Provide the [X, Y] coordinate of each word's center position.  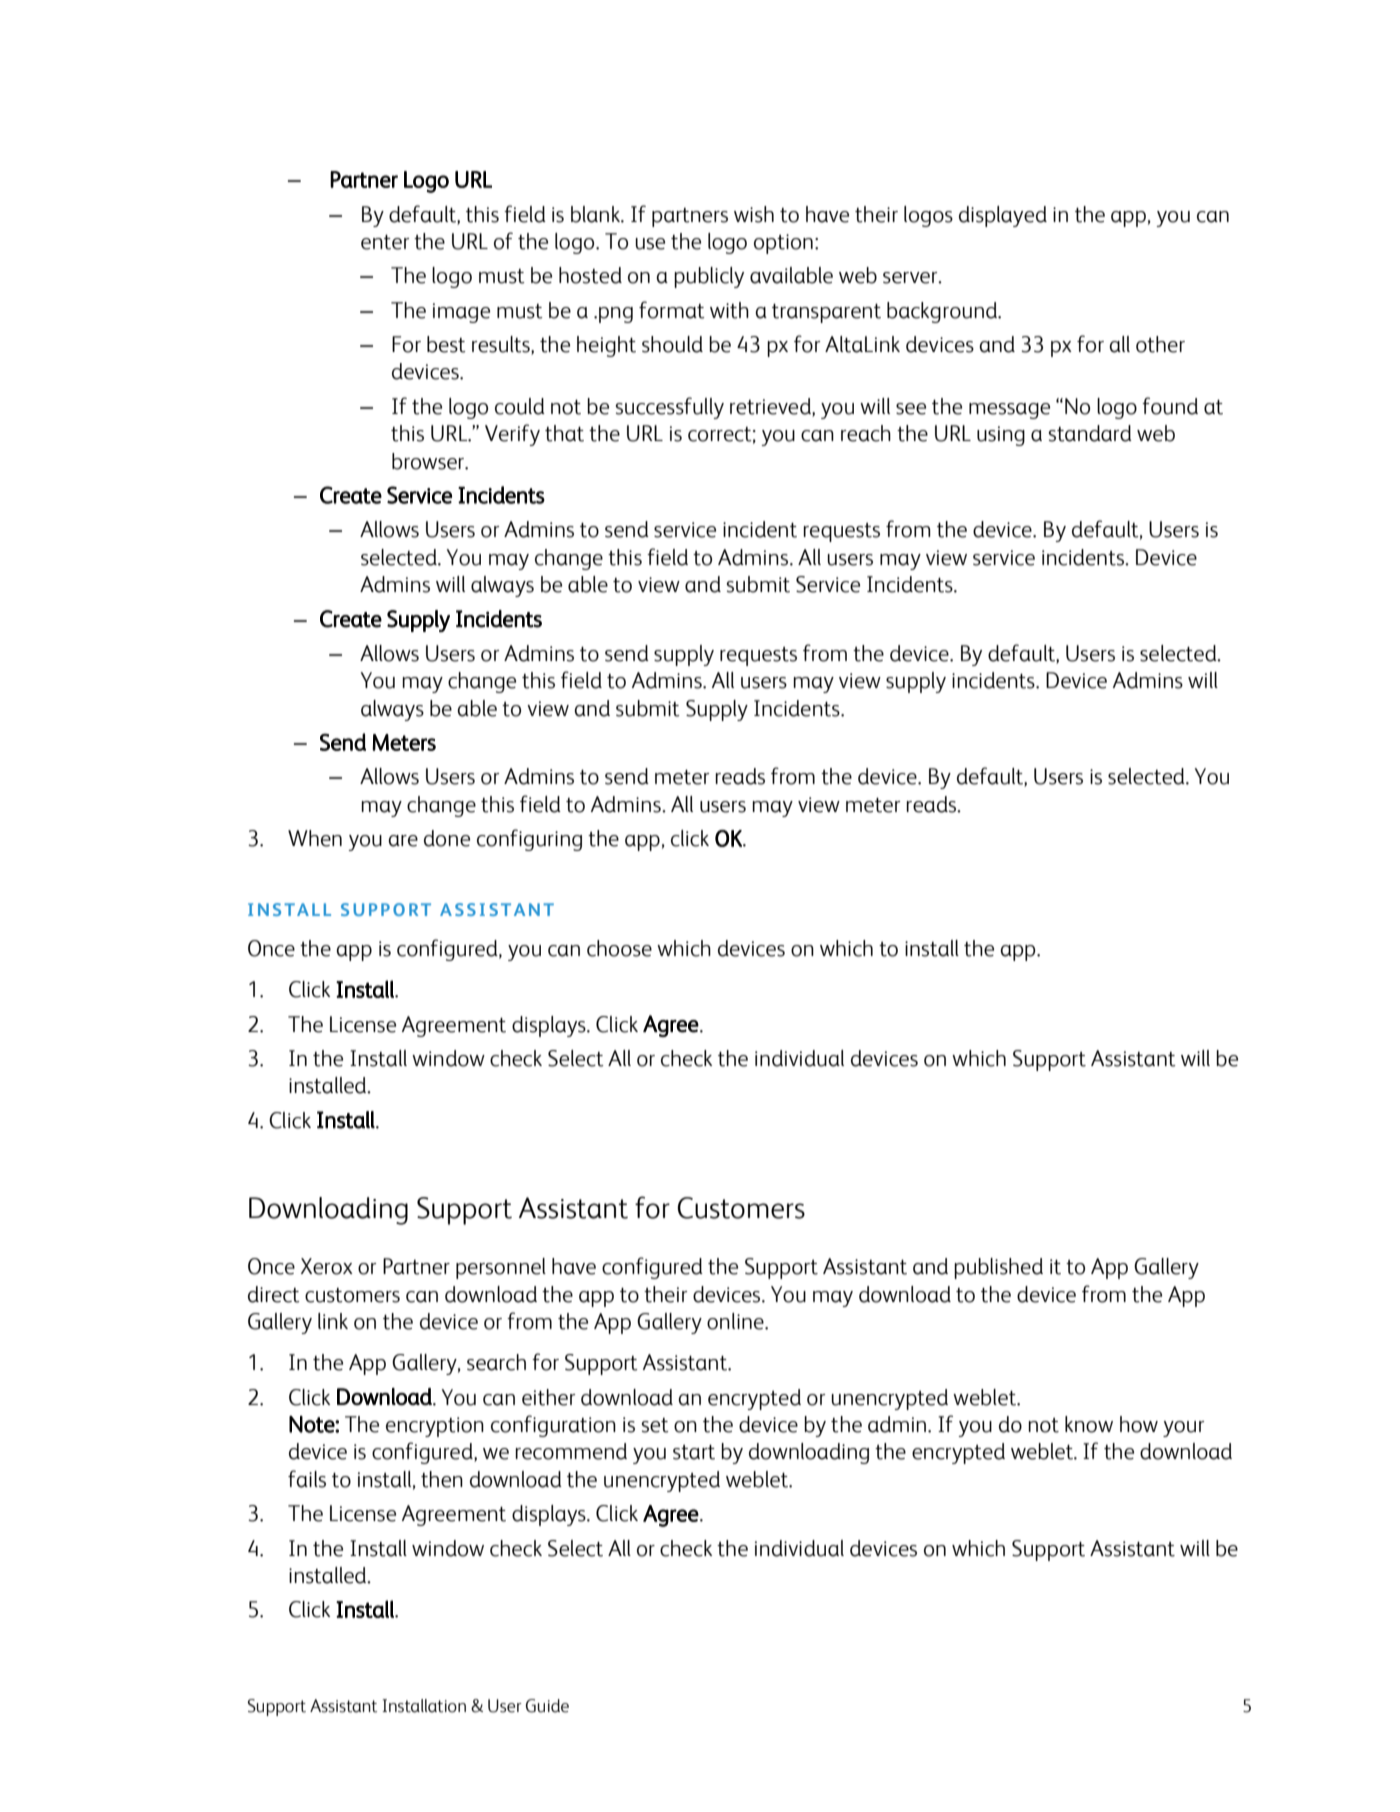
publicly [709, 277]
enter [385, 242]
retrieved [771, 406]
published [998, 1268]
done [447, 838]
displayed [1003, 216]
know [1089, 1424]
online [736, 1321]
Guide [547, 1706]
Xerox [327, 1266]
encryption [435, 1427]
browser [429, 461]
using [1001, 436]
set [655, 1425]
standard [1090, 433]
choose [619, 948]
